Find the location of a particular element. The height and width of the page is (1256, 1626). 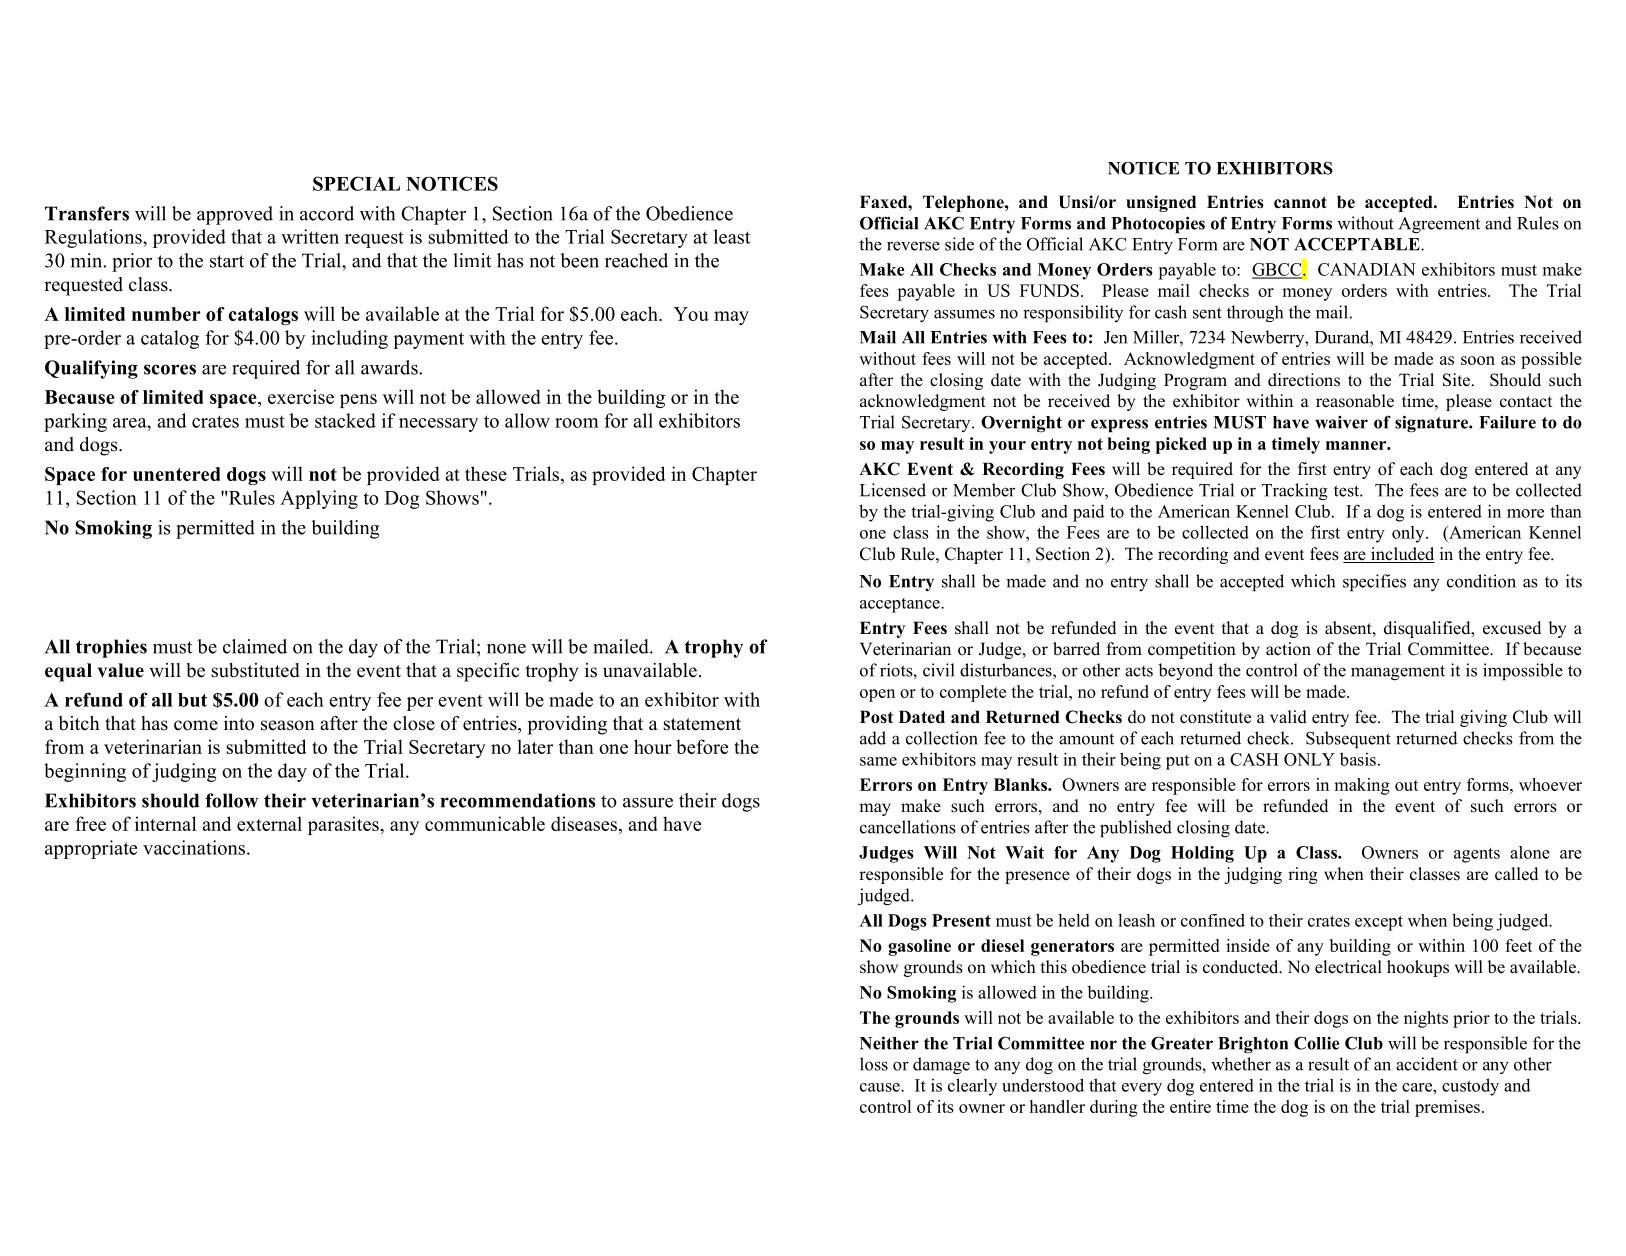

Tracking is located at coordinates (1295, 492).
